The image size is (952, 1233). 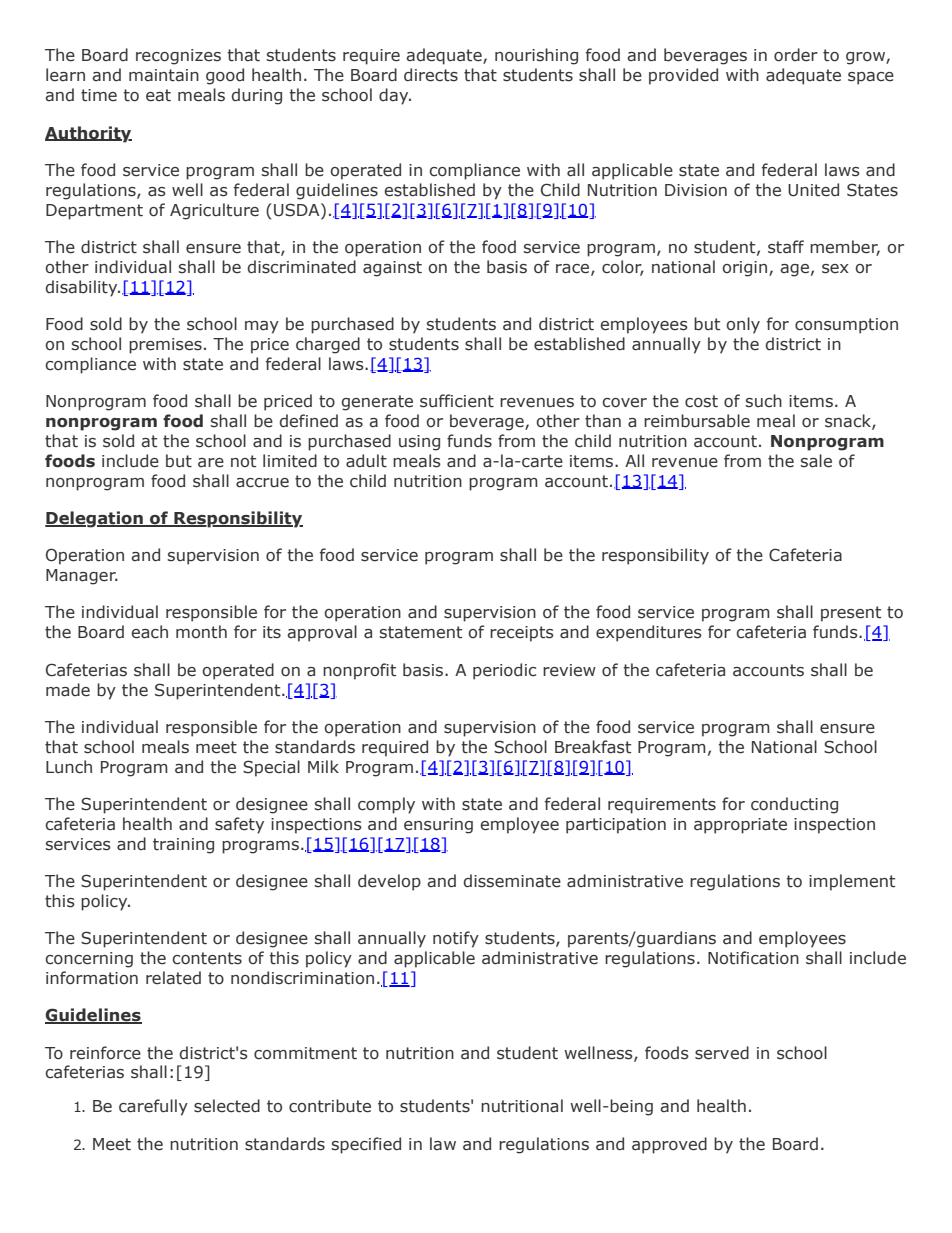 I want to click on sufficient, so click(x=457, y=401).
